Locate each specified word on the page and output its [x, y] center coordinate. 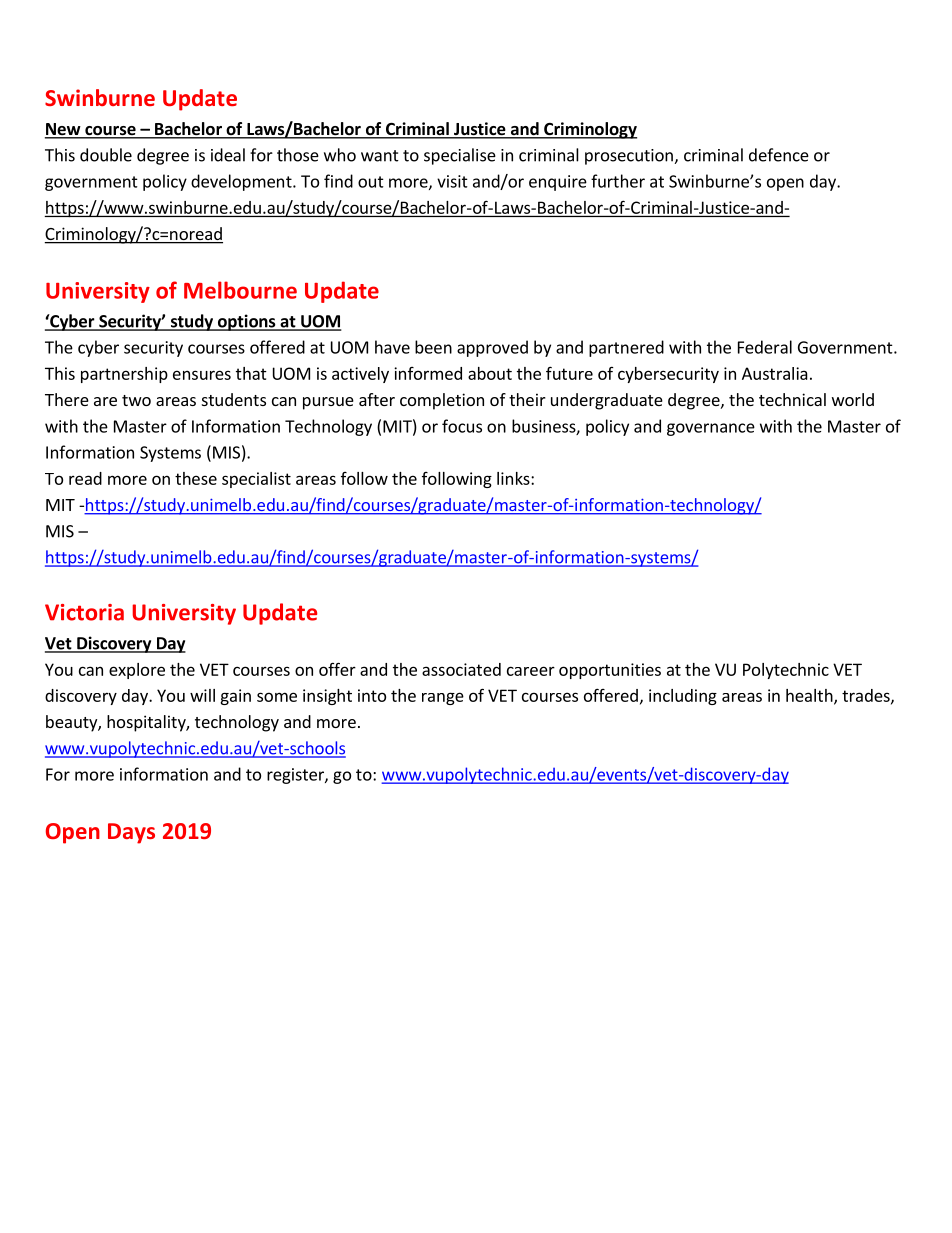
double [106, 155]
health [810, 696]
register [296, 776]
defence [779, 155]
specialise [460, 156]
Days [131, 833]
